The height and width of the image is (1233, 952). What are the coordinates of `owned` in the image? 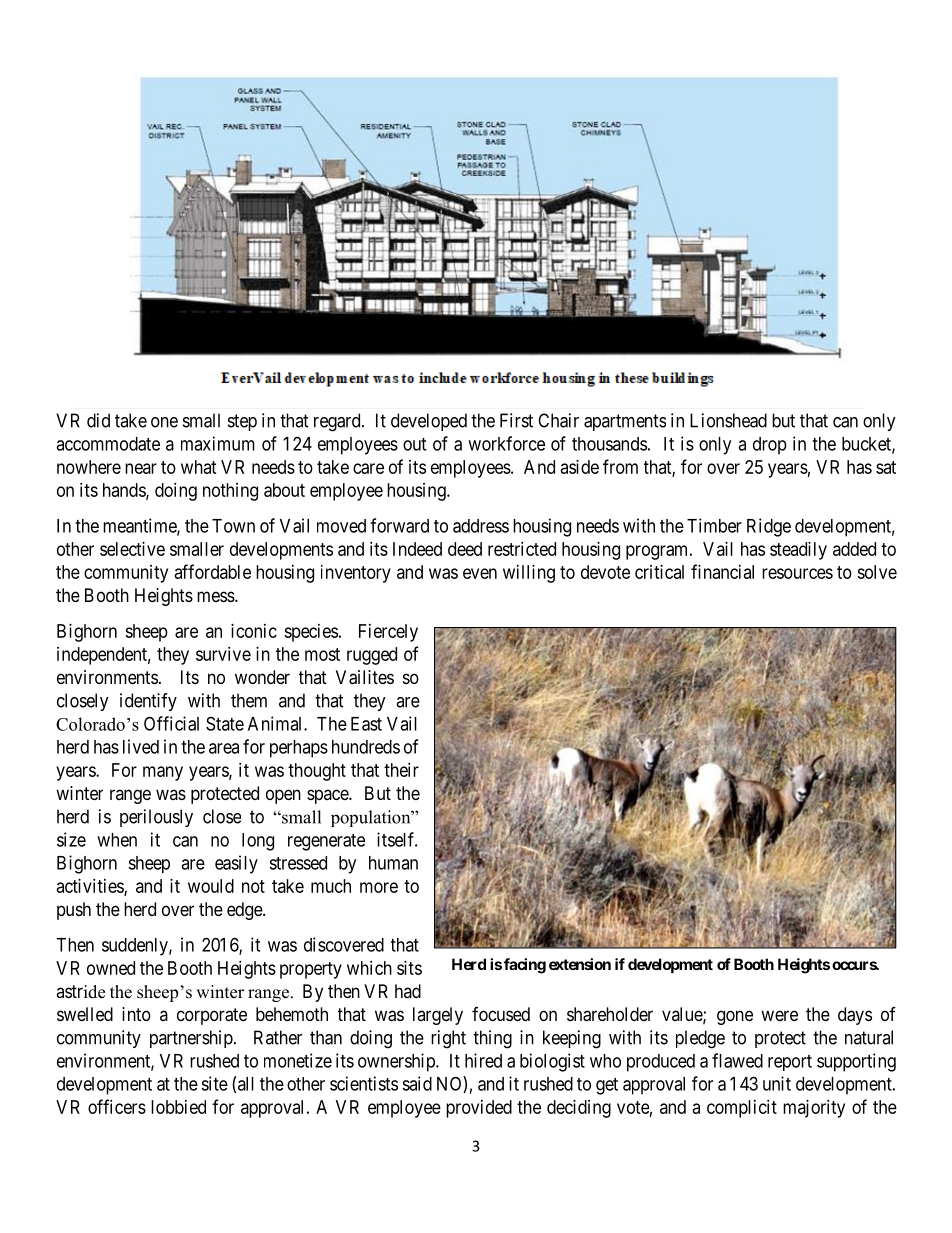 It's located at (111, 968).
